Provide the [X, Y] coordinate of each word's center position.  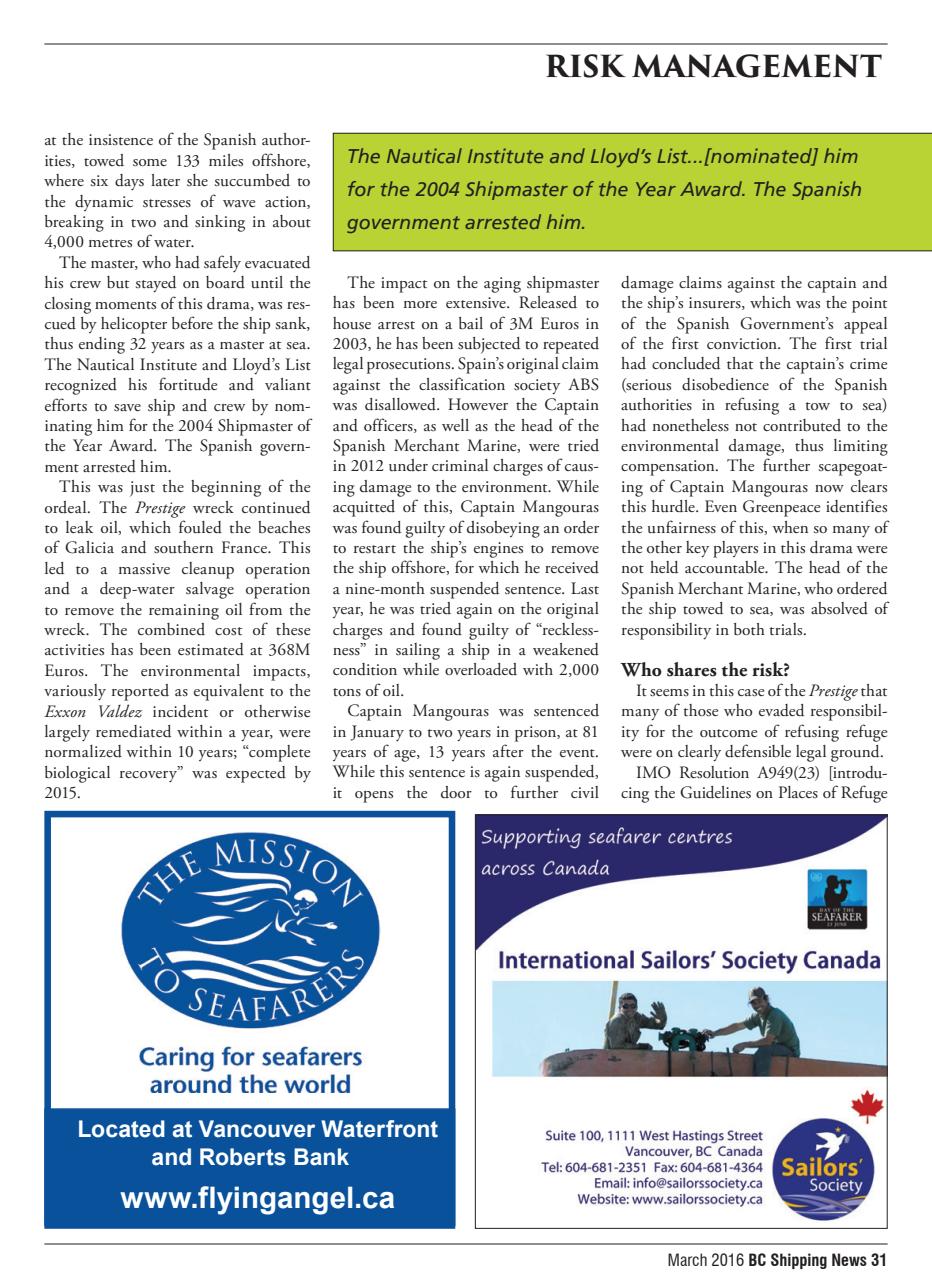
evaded [781, 710]
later [165, 180]
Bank [321, 1157]
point [869, 305]
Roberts [243, 1157]
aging [502, 285]
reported [140, 692]
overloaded [481, 669]
